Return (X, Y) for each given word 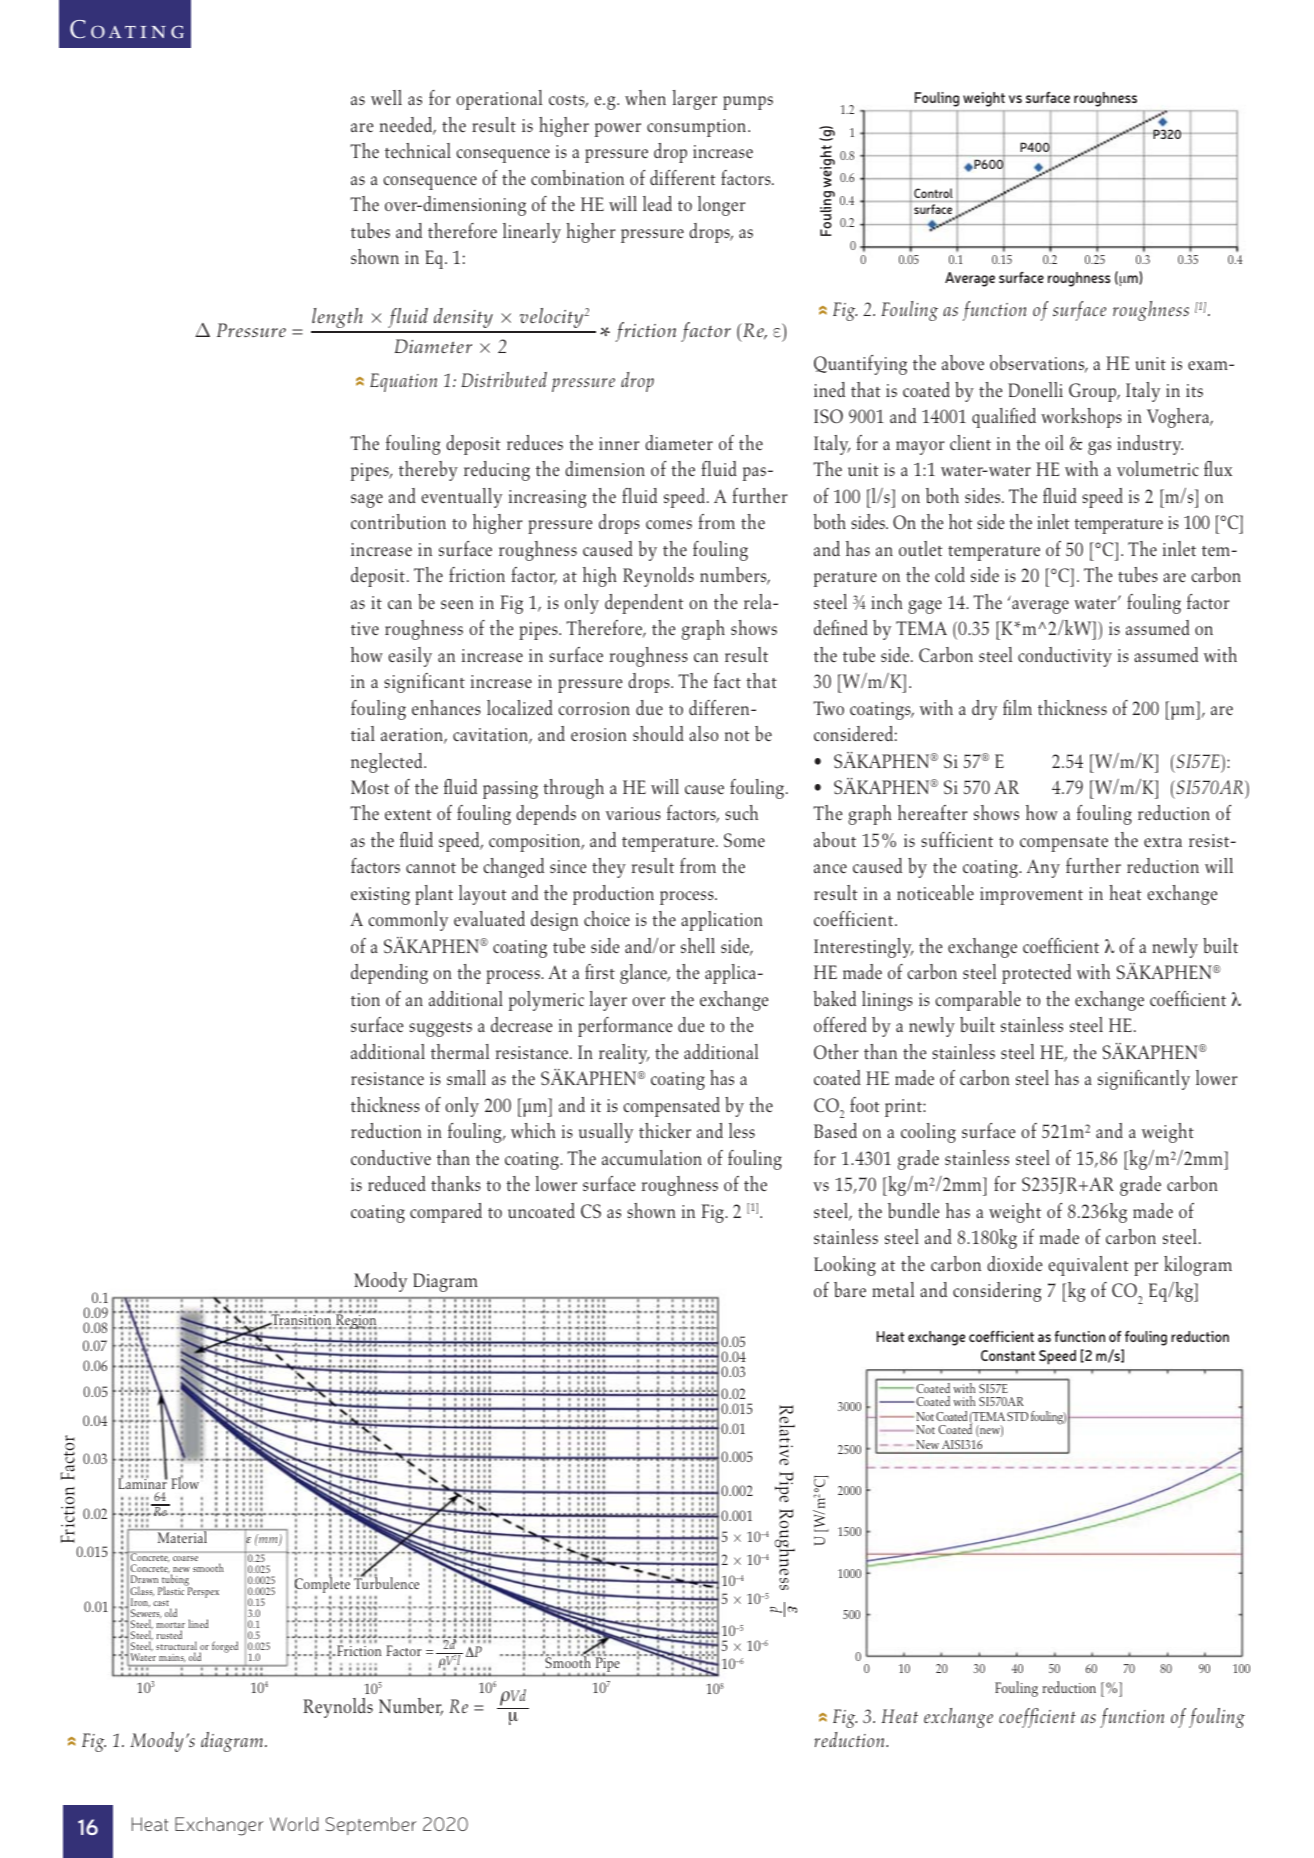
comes (669, 524)
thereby (428, 471)
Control (933, 193)
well (386, 97)
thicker (665, 1130)
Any (1043, 868)
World (294, 1824)
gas (1099, 448)
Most (370, 787)
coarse (185, 1558)
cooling (928, 1133)
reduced (397, 1183)
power (618, 130)
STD (1017, 1416)
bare (850, 1289)
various (633, 813)
